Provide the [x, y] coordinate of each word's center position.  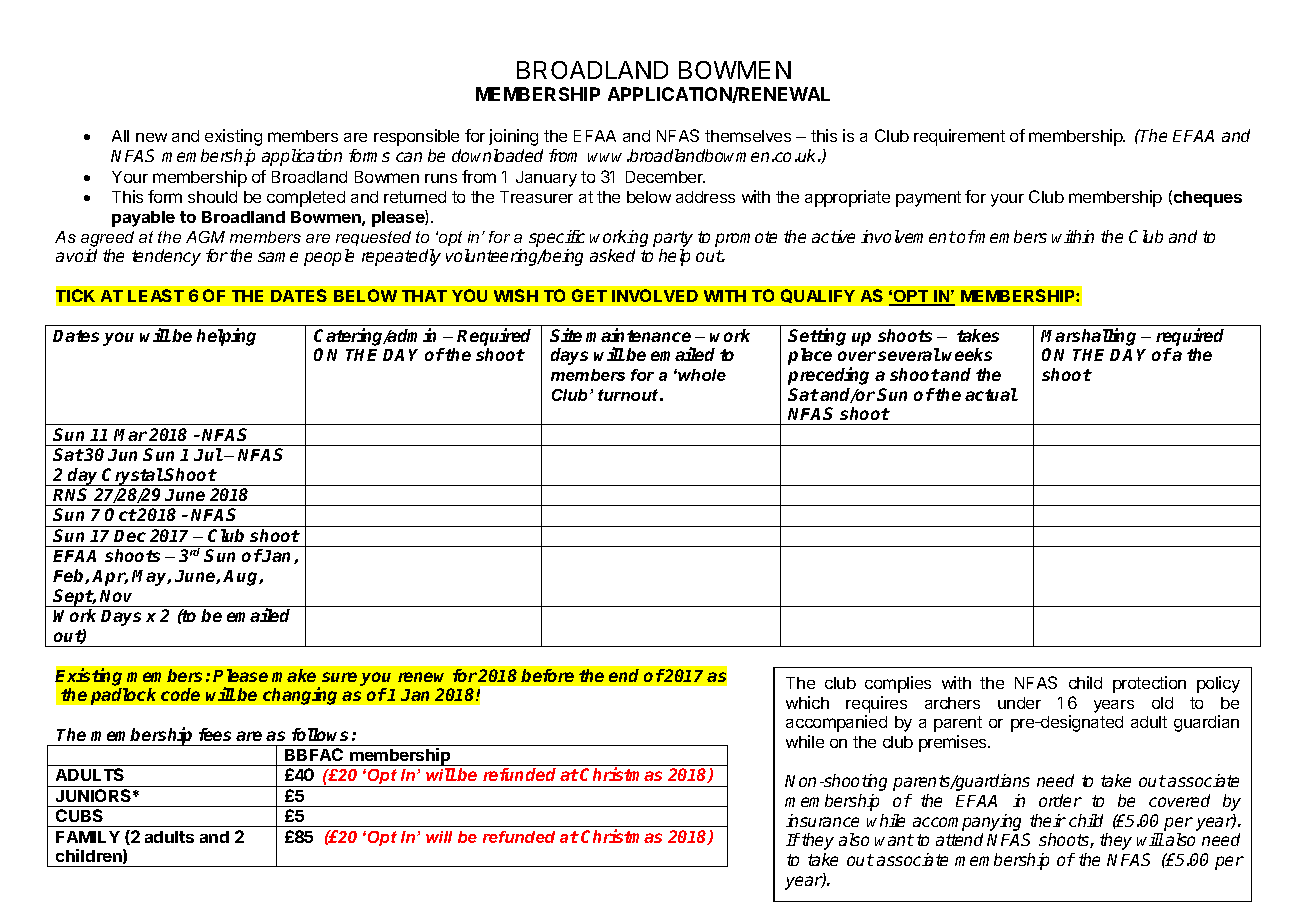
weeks [967, 354]
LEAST [156, 295]
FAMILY [88, 837]
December [665, 177]
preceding [828, 376]
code [180, 694]
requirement [959, 137]
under [1019, 703]
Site [566, 335]
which [807, 702]
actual [991, 394]
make [294, 675]
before [547, 675]
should [212, 197]
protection [1149, 684]
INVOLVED [655, 295]
